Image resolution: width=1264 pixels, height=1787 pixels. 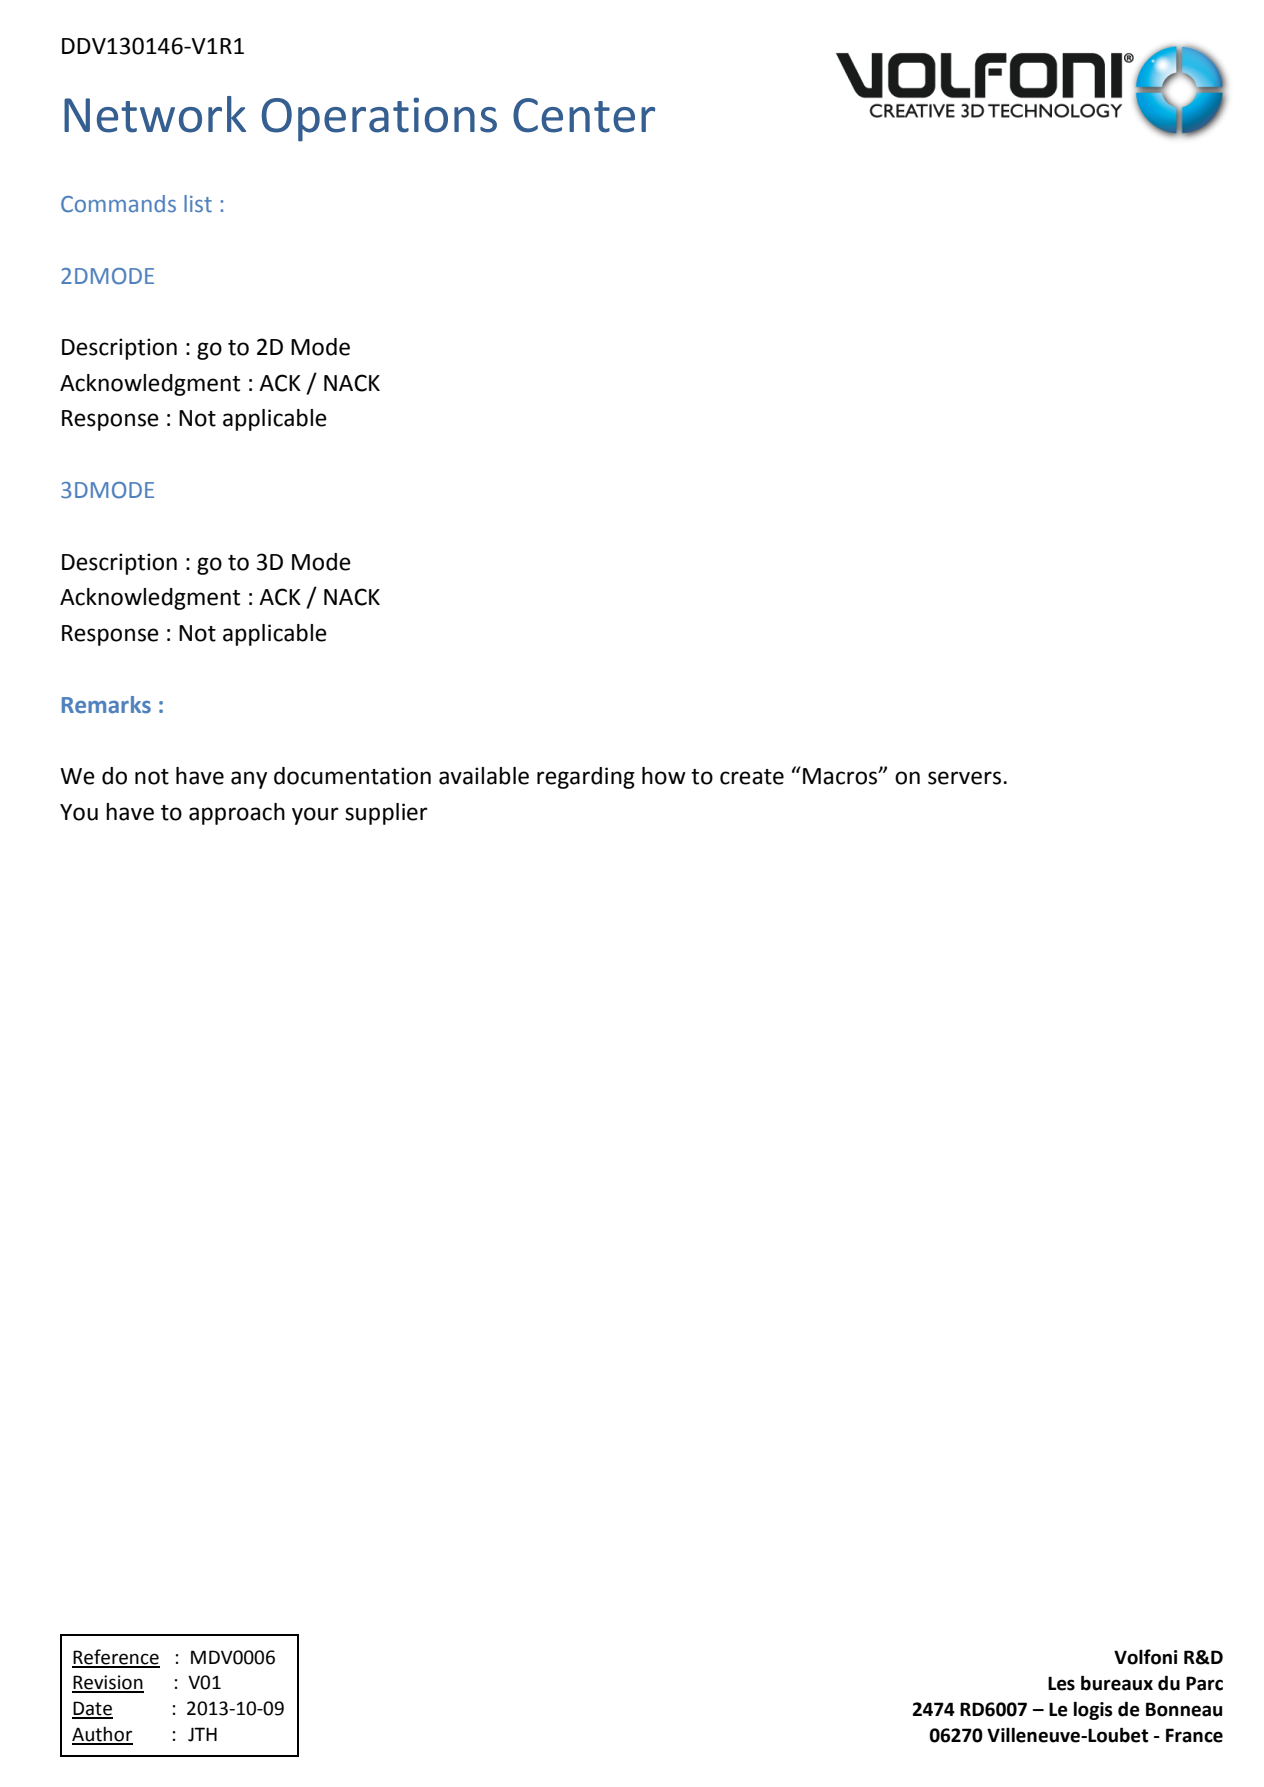 I want to click on Remarks, so click(x=106, y=705).
